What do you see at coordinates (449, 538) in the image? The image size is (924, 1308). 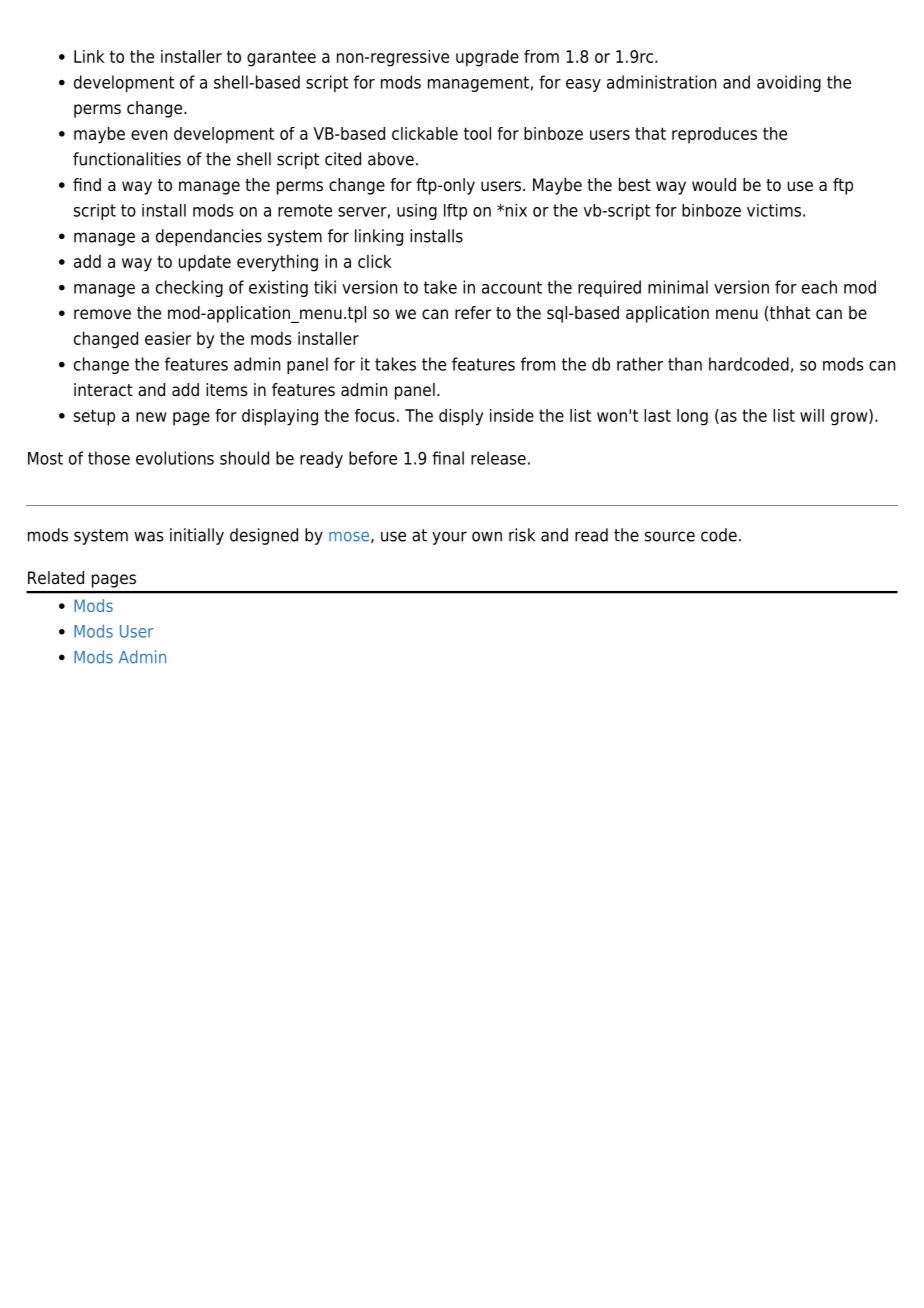 I see `your` at bounding box center [449, 538].
